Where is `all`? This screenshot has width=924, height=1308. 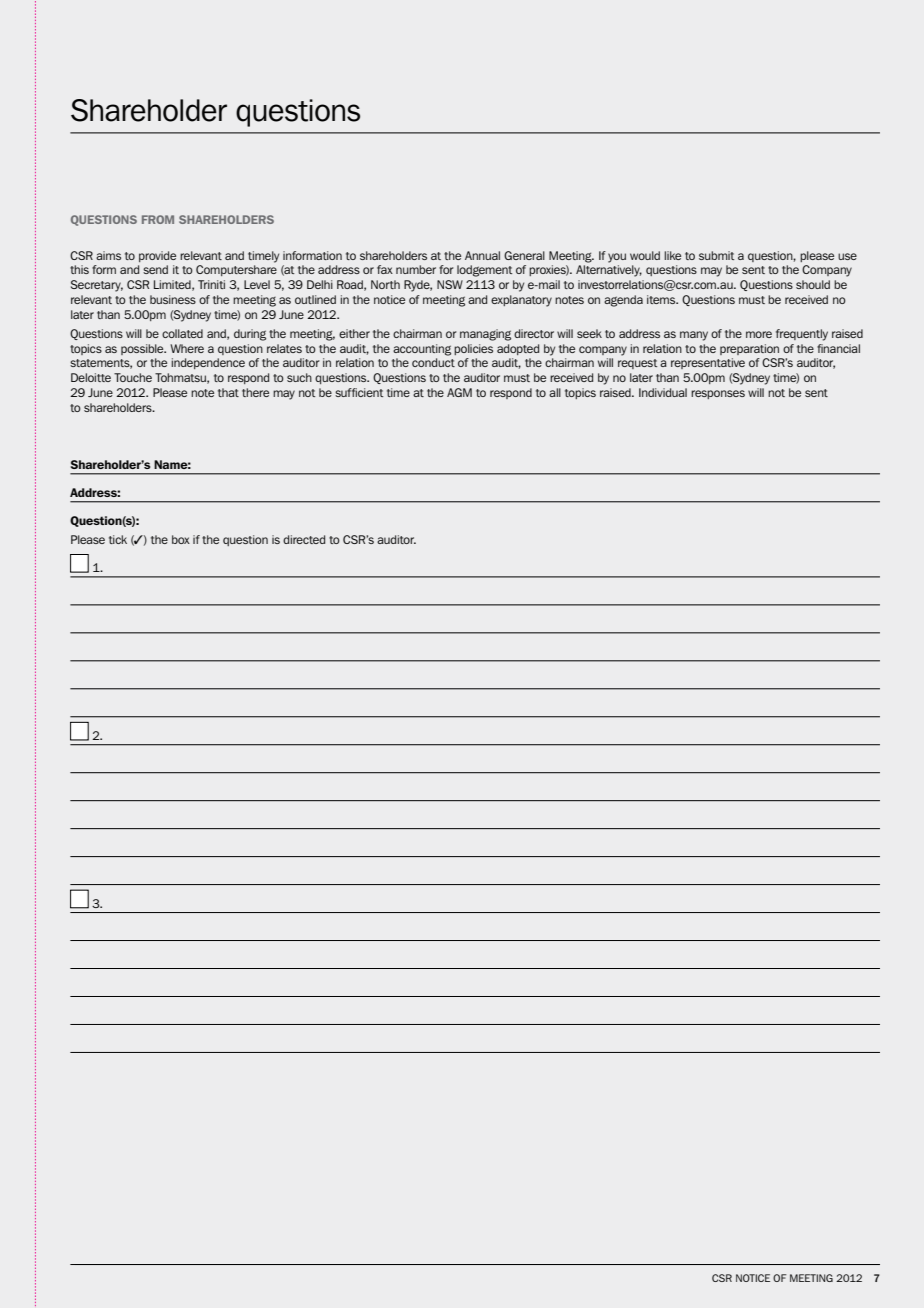 all is located at coordinates (555, 392).
